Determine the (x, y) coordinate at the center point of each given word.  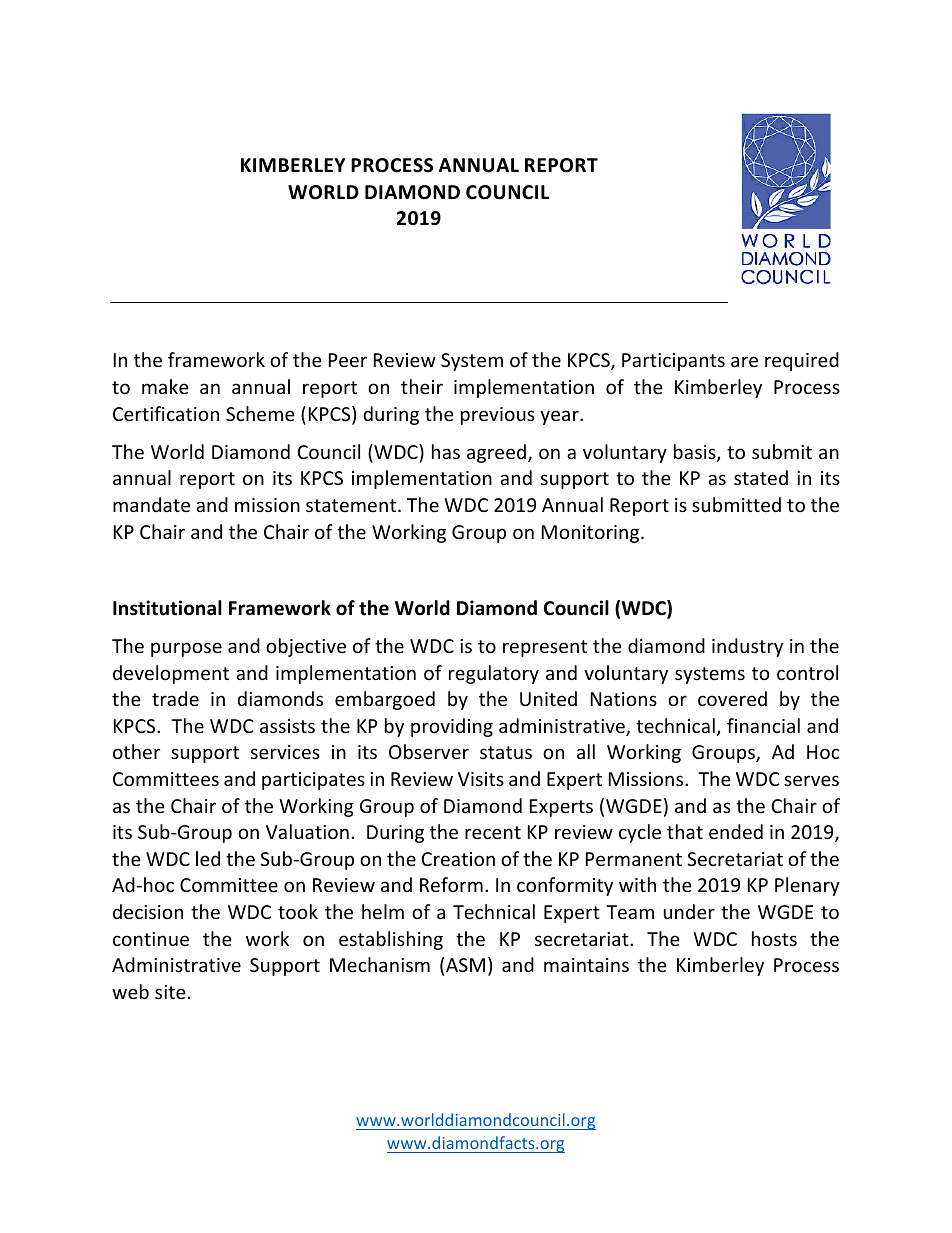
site (170, 992)
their (422, 386)
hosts (774, 938)
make (165, 386)
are (744, 361)
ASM (465, 965)
